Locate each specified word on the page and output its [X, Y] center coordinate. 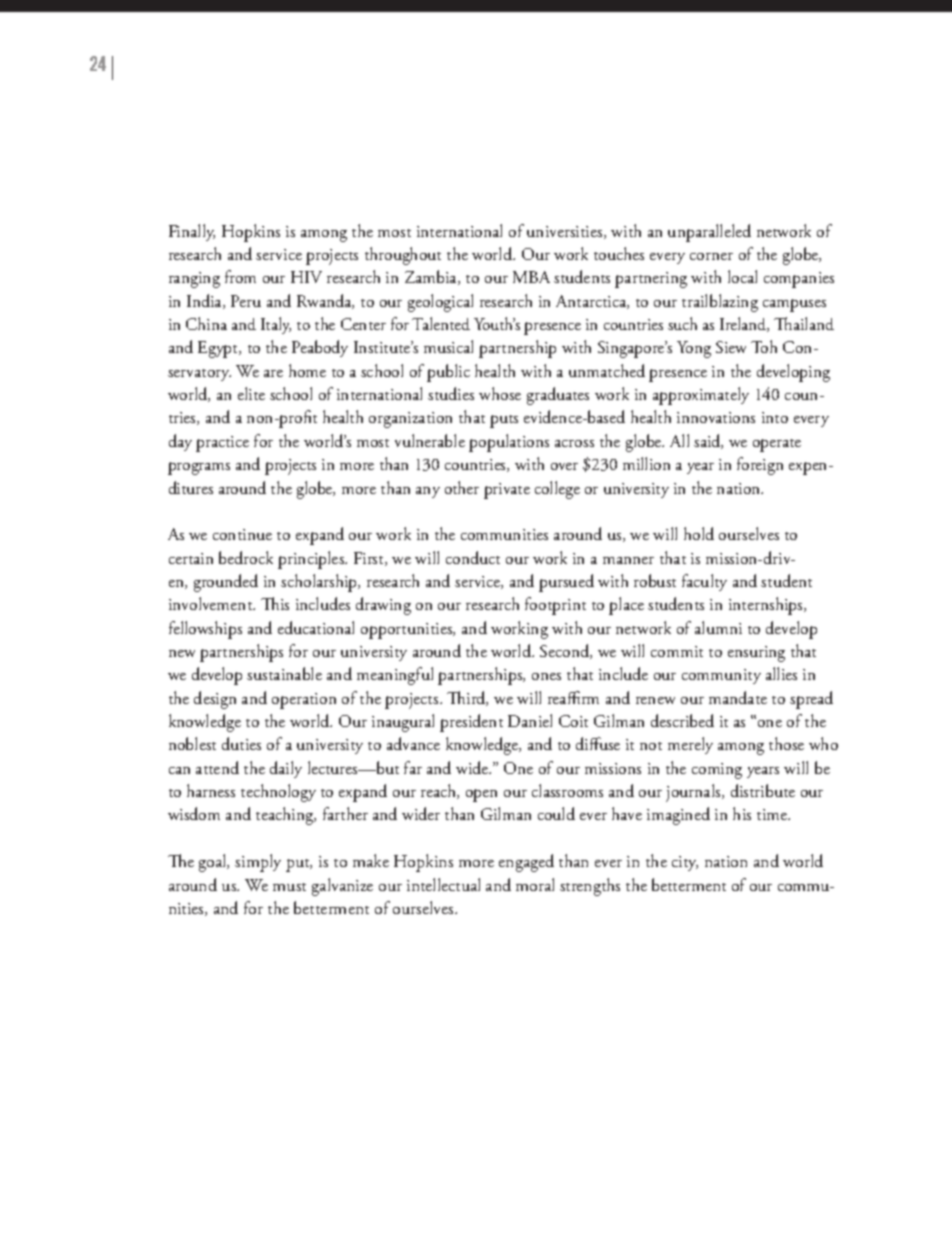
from [240, 276]
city [685, 863]
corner [711, 256]
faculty [704, 582]
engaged [526, 863]
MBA [531, 277]
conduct [473, 557]
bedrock [246, 557]
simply [258, 863]
